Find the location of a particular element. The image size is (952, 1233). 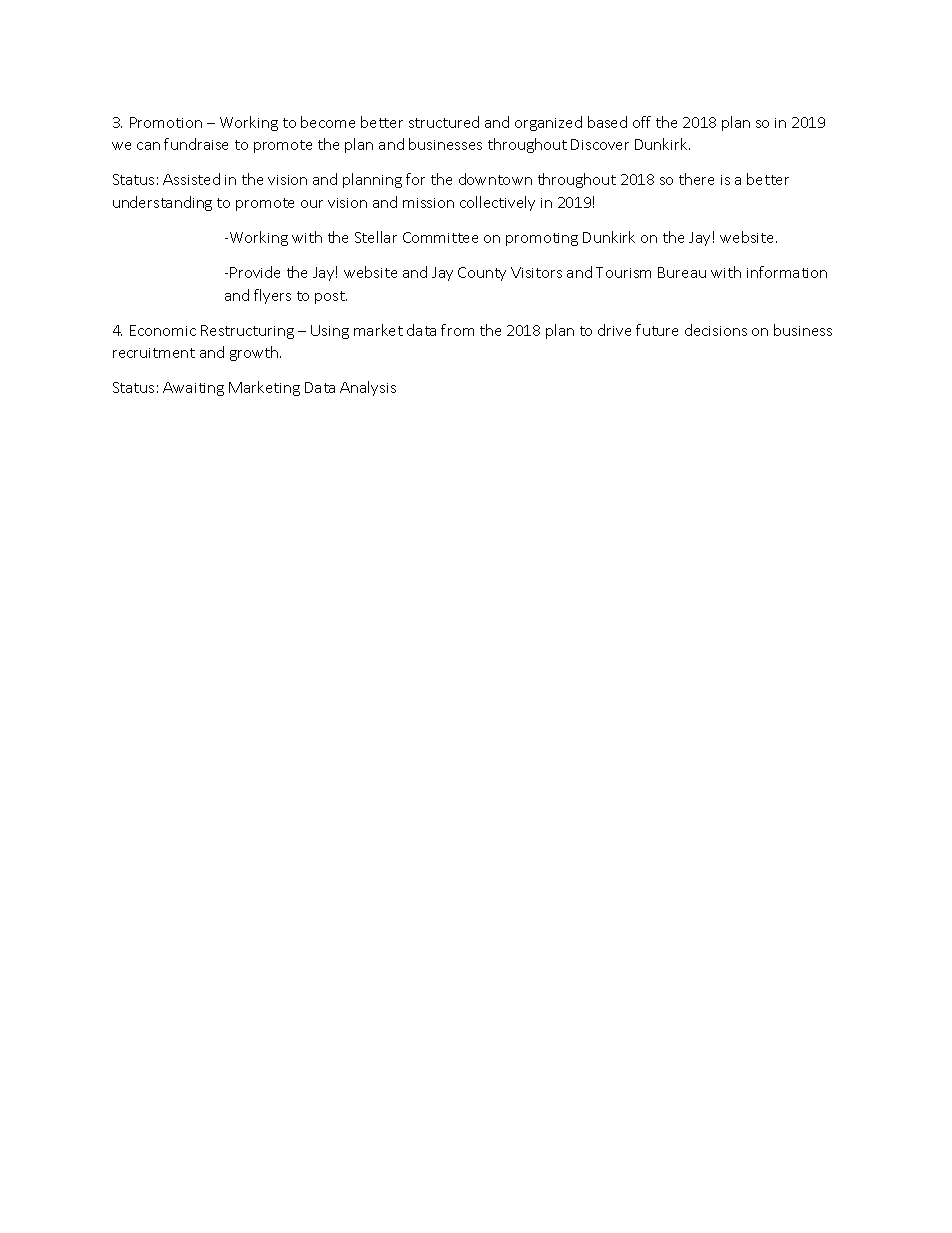

off is located at coordinates (642, 122).
